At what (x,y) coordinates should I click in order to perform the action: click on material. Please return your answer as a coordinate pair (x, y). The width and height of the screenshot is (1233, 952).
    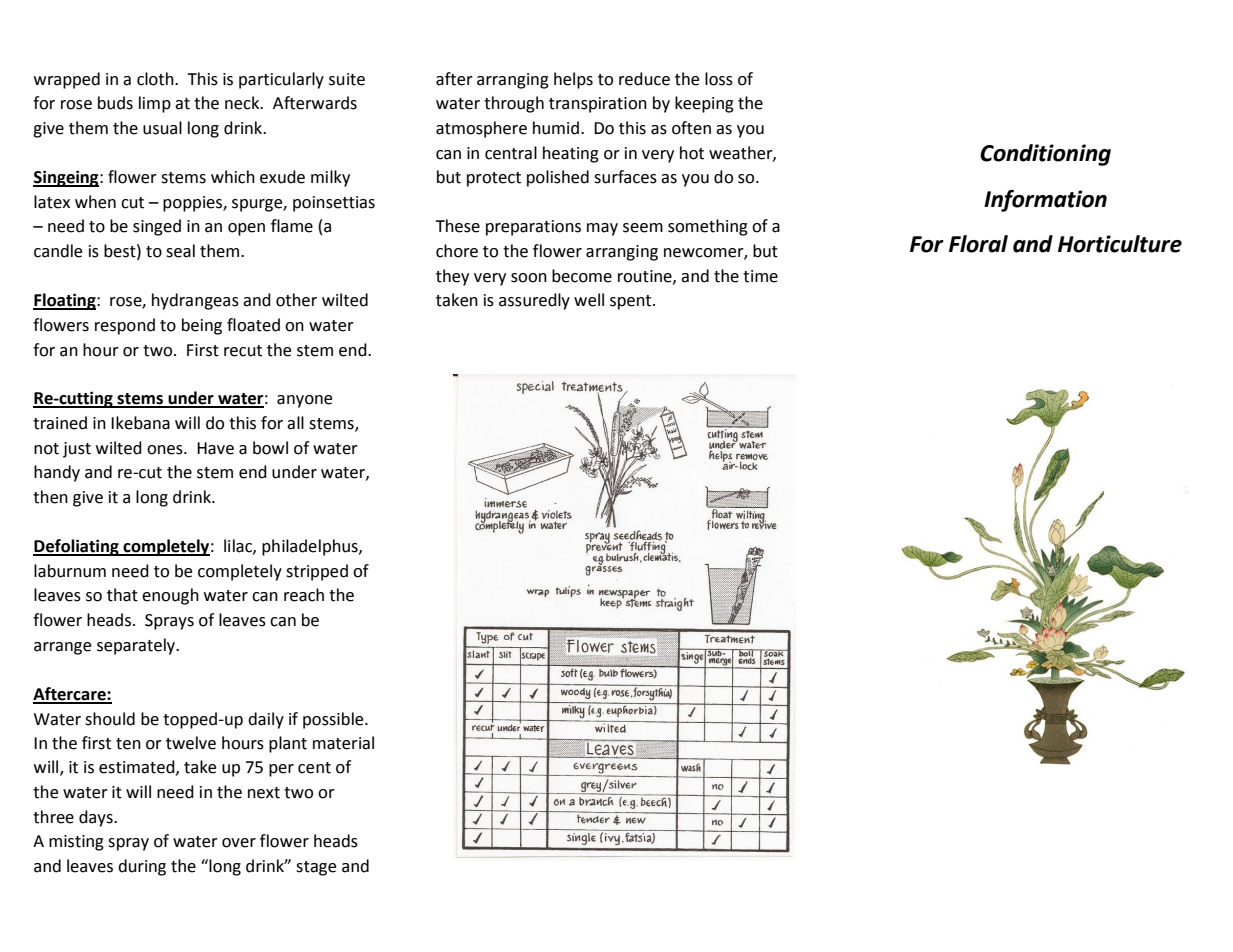
    Looking at the image, I should click on (343, 743).
